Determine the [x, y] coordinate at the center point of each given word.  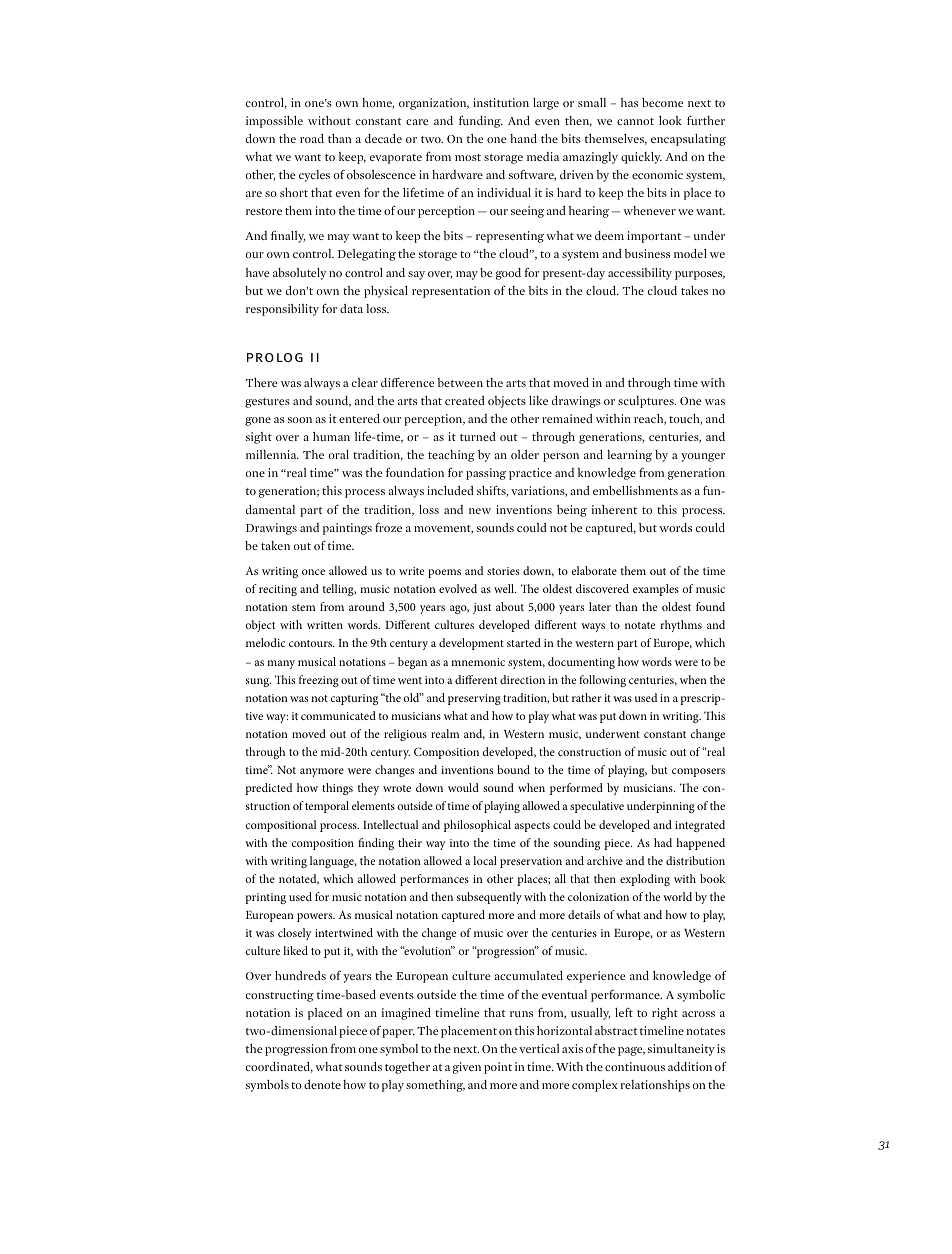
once [313, 572]
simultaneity [681, 1050]
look [670, 120]
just [482, 608]
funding [481, 122]
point [498, 1068]
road [312, 138]
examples [656, 590]
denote [322, 1084]
